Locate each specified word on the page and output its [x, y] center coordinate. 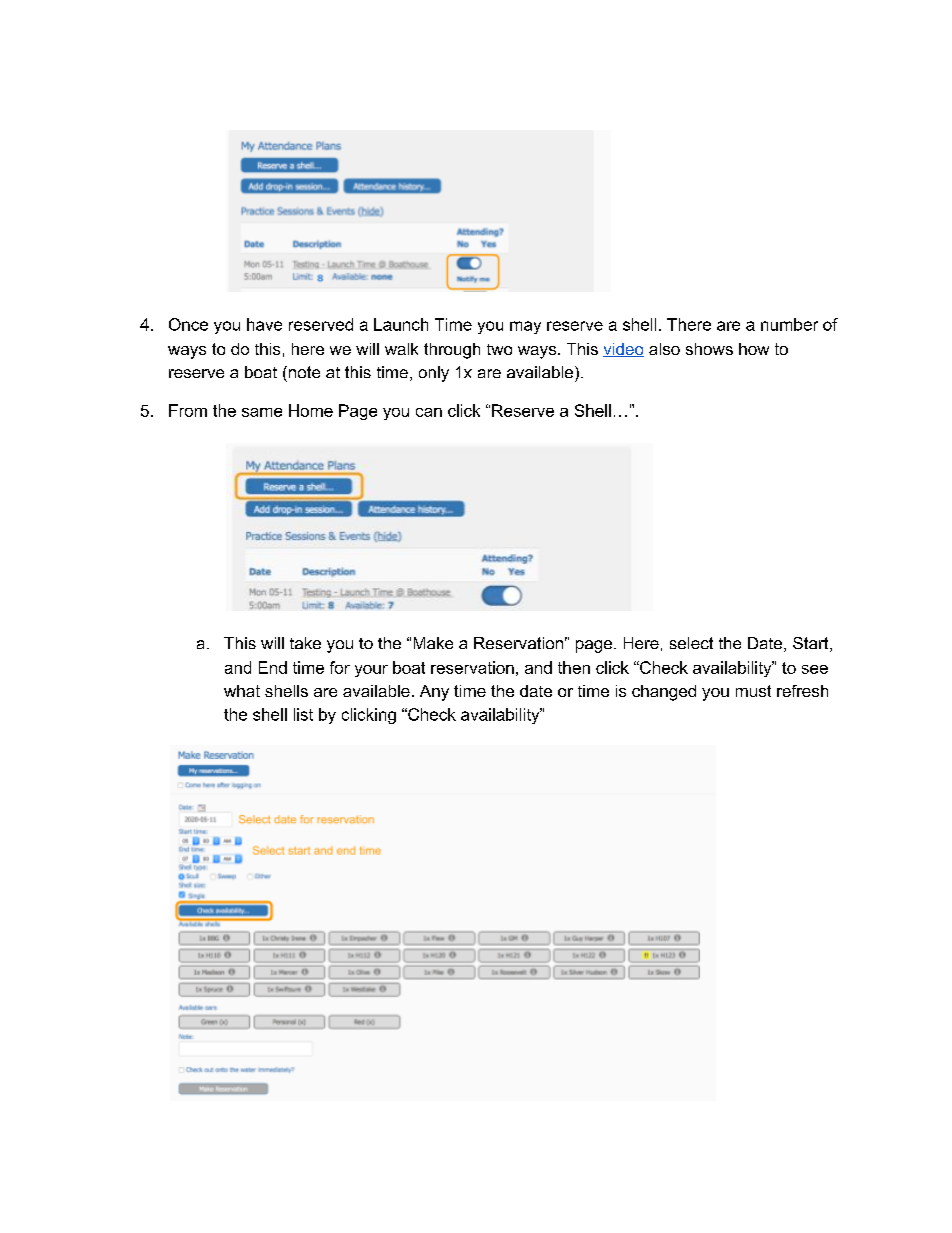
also [664, 349]
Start [812, 644]
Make [433, 643]
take [305, 643]
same [262, 412]
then [574, 667]
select [691, 643]
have [264, 324]
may [525, 327]
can [429, 412]
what [242, 691]
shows [709, 349]
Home [311, 410]
